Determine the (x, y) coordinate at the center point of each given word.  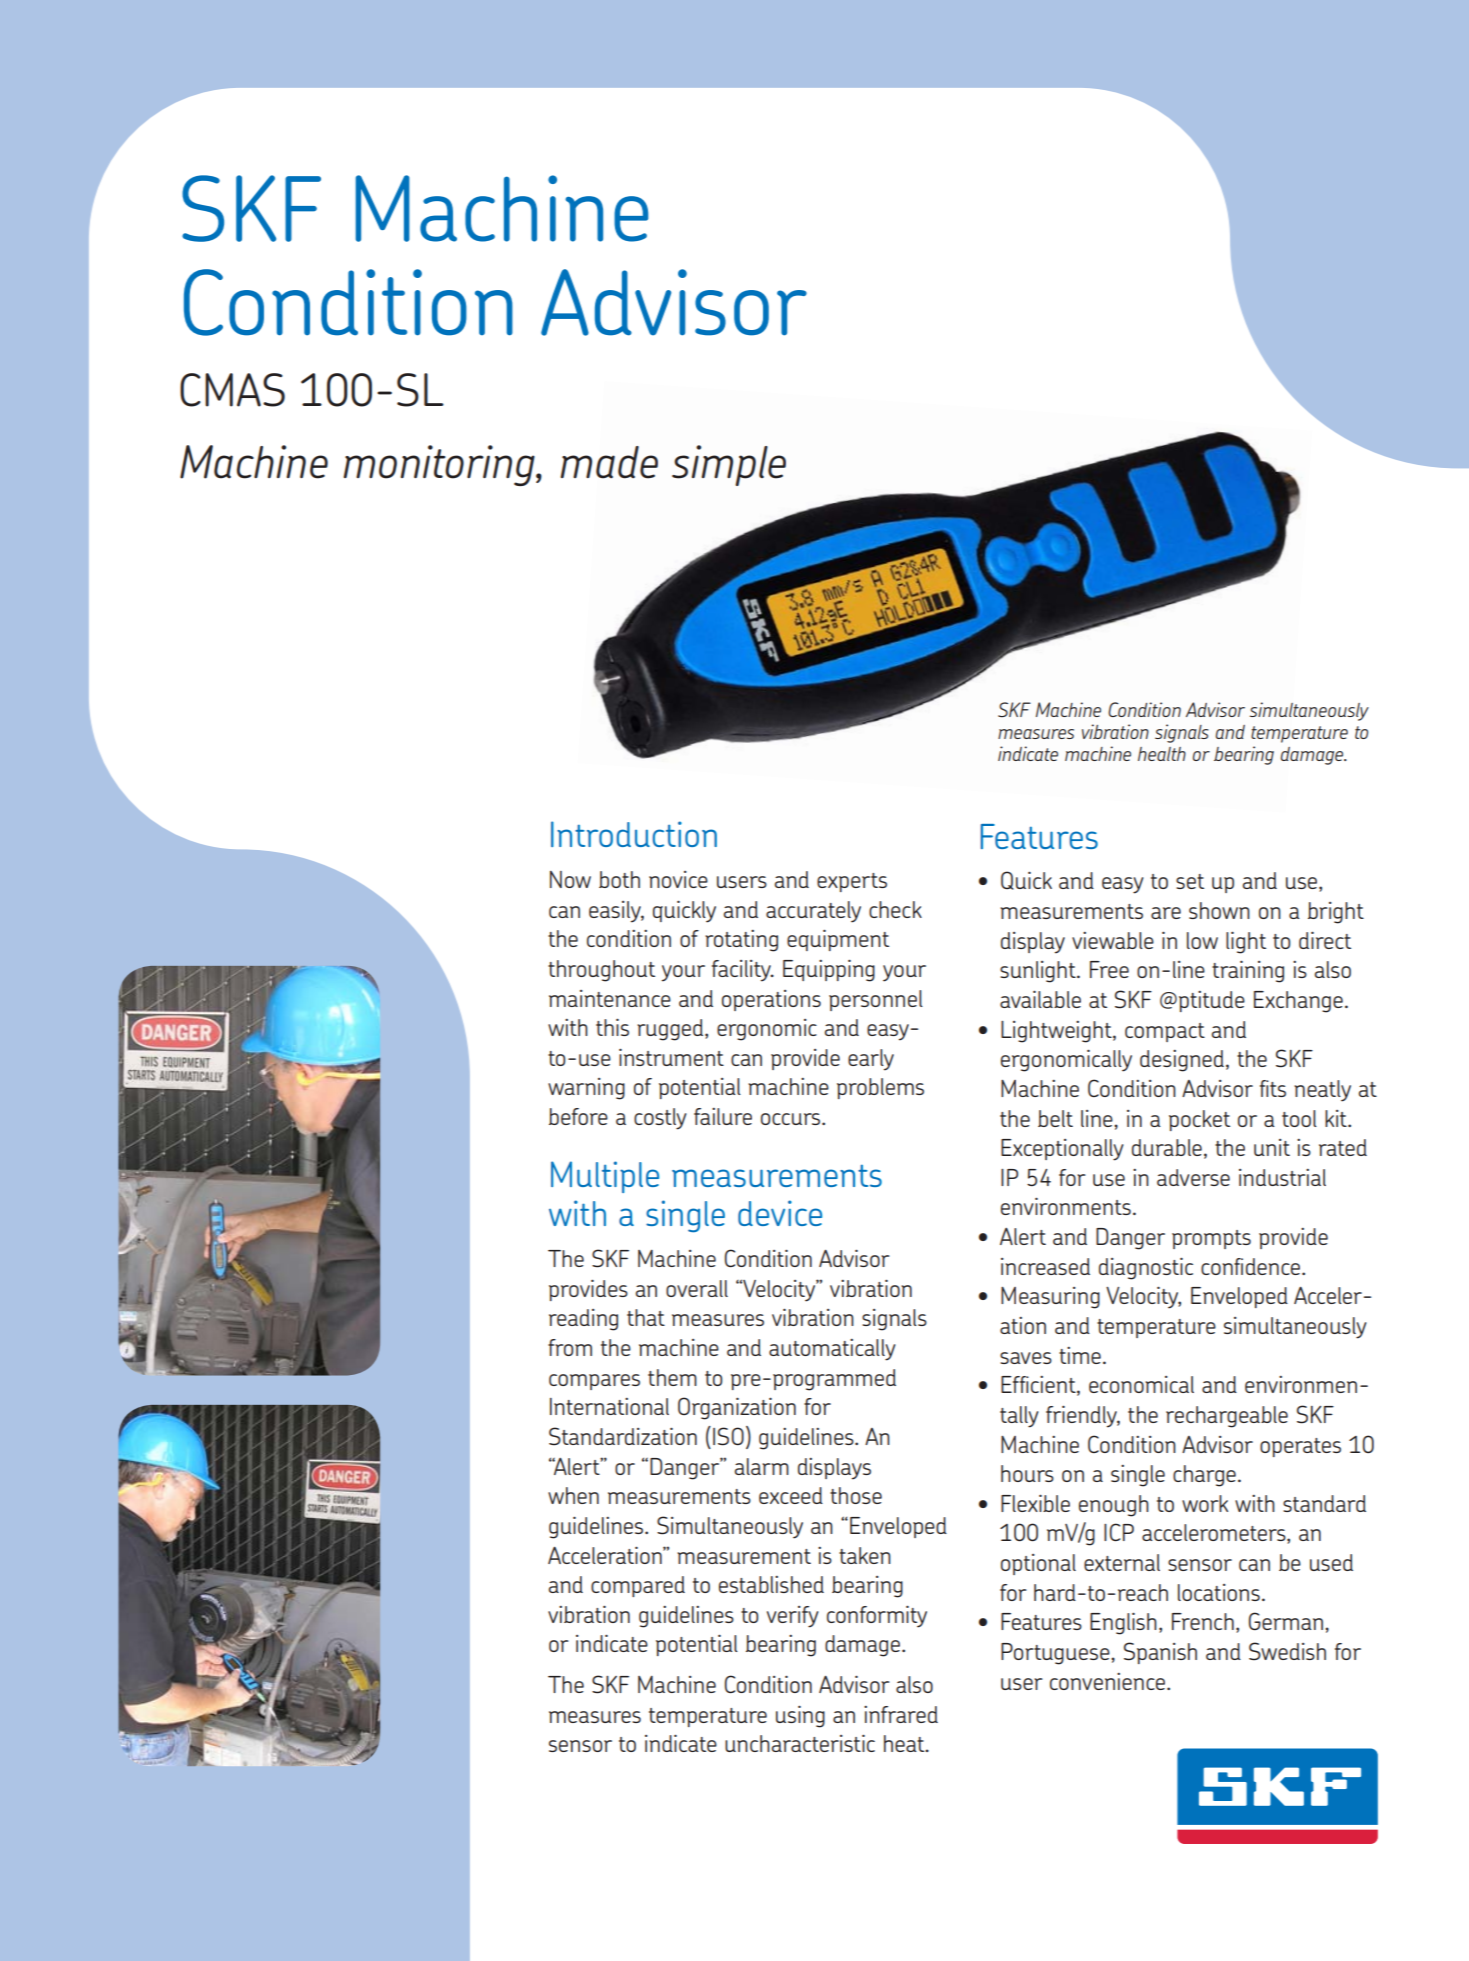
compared (638, 1586)
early (871, 1060)
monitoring (440, 465)
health (1162, 754)
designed (1182, 1061)
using (800, 1716)
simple (729, 465)
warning (586, 1089)
